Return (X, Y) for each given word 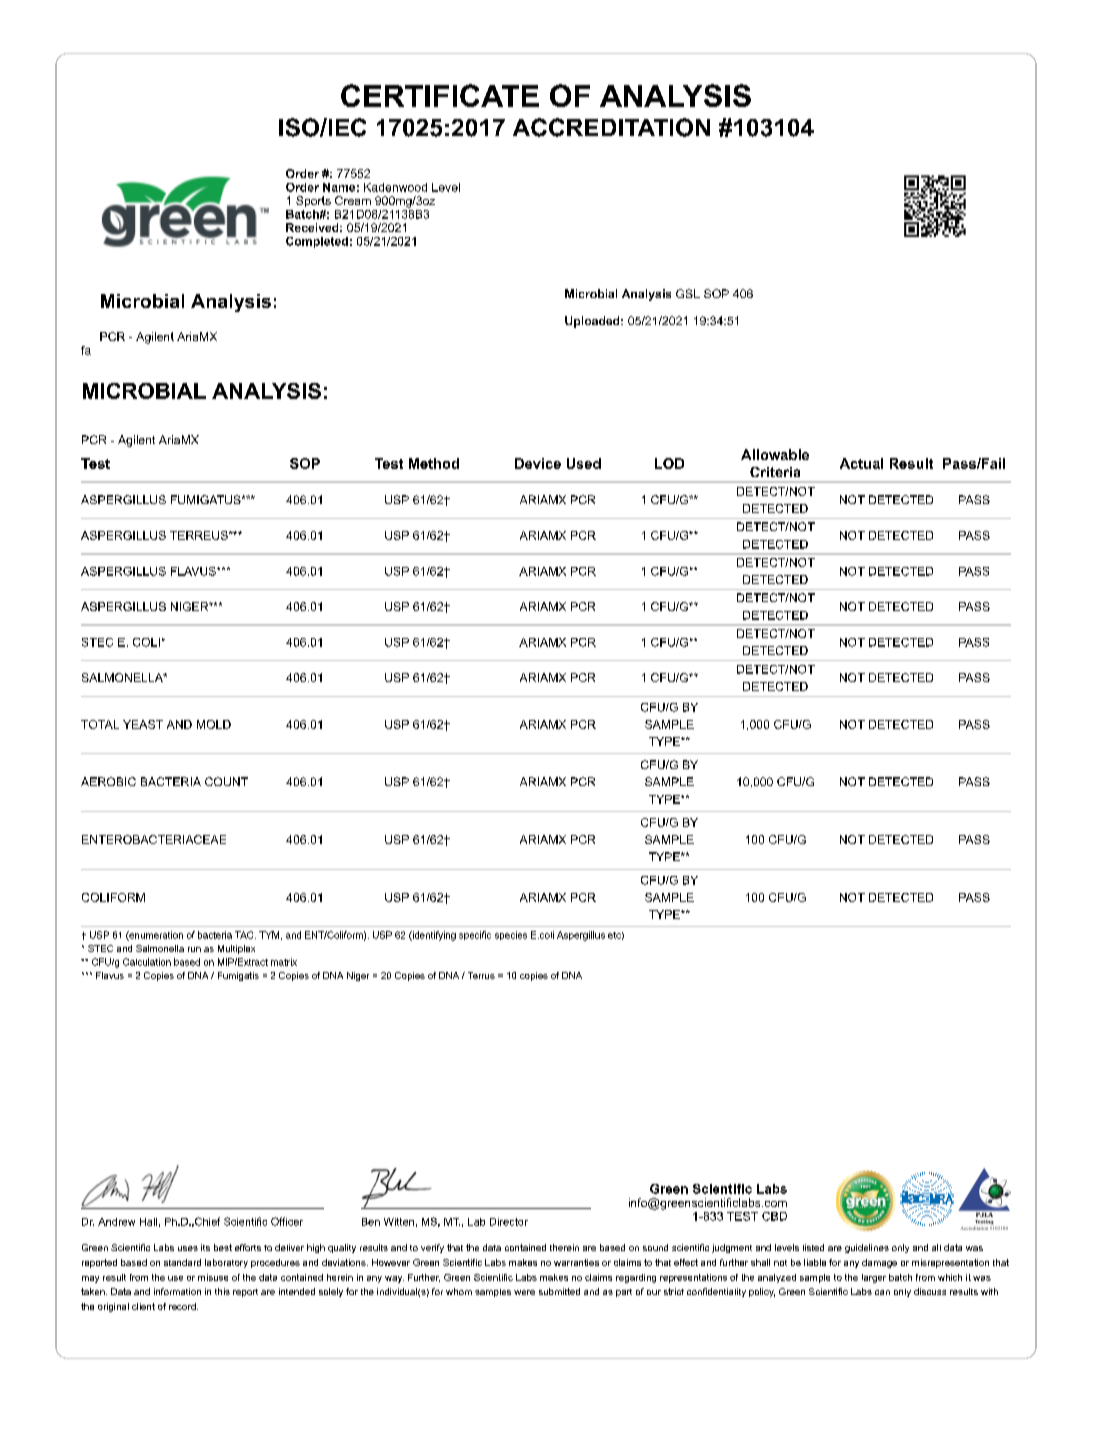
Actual (861, 463)
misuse (213, 1277)
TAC (245, 935)
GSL (688, 293)
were (524, 1292)
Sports (313, 201)
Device (538, 463)
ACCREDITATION (611, 127)
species (511, 935)
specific (475, 935)
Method (434, 463)
